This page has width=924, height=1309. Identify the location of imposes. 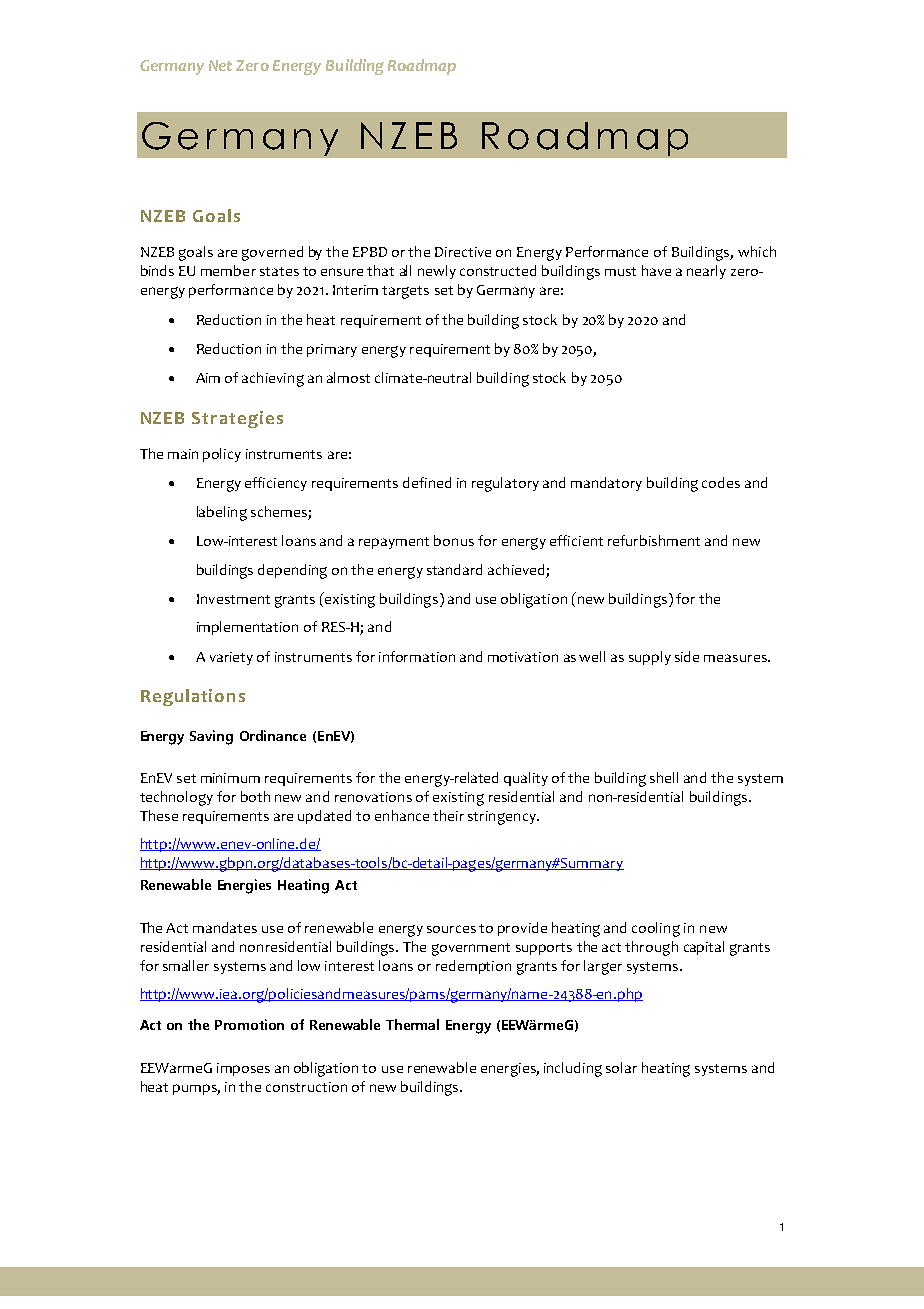
(243, 1069).
